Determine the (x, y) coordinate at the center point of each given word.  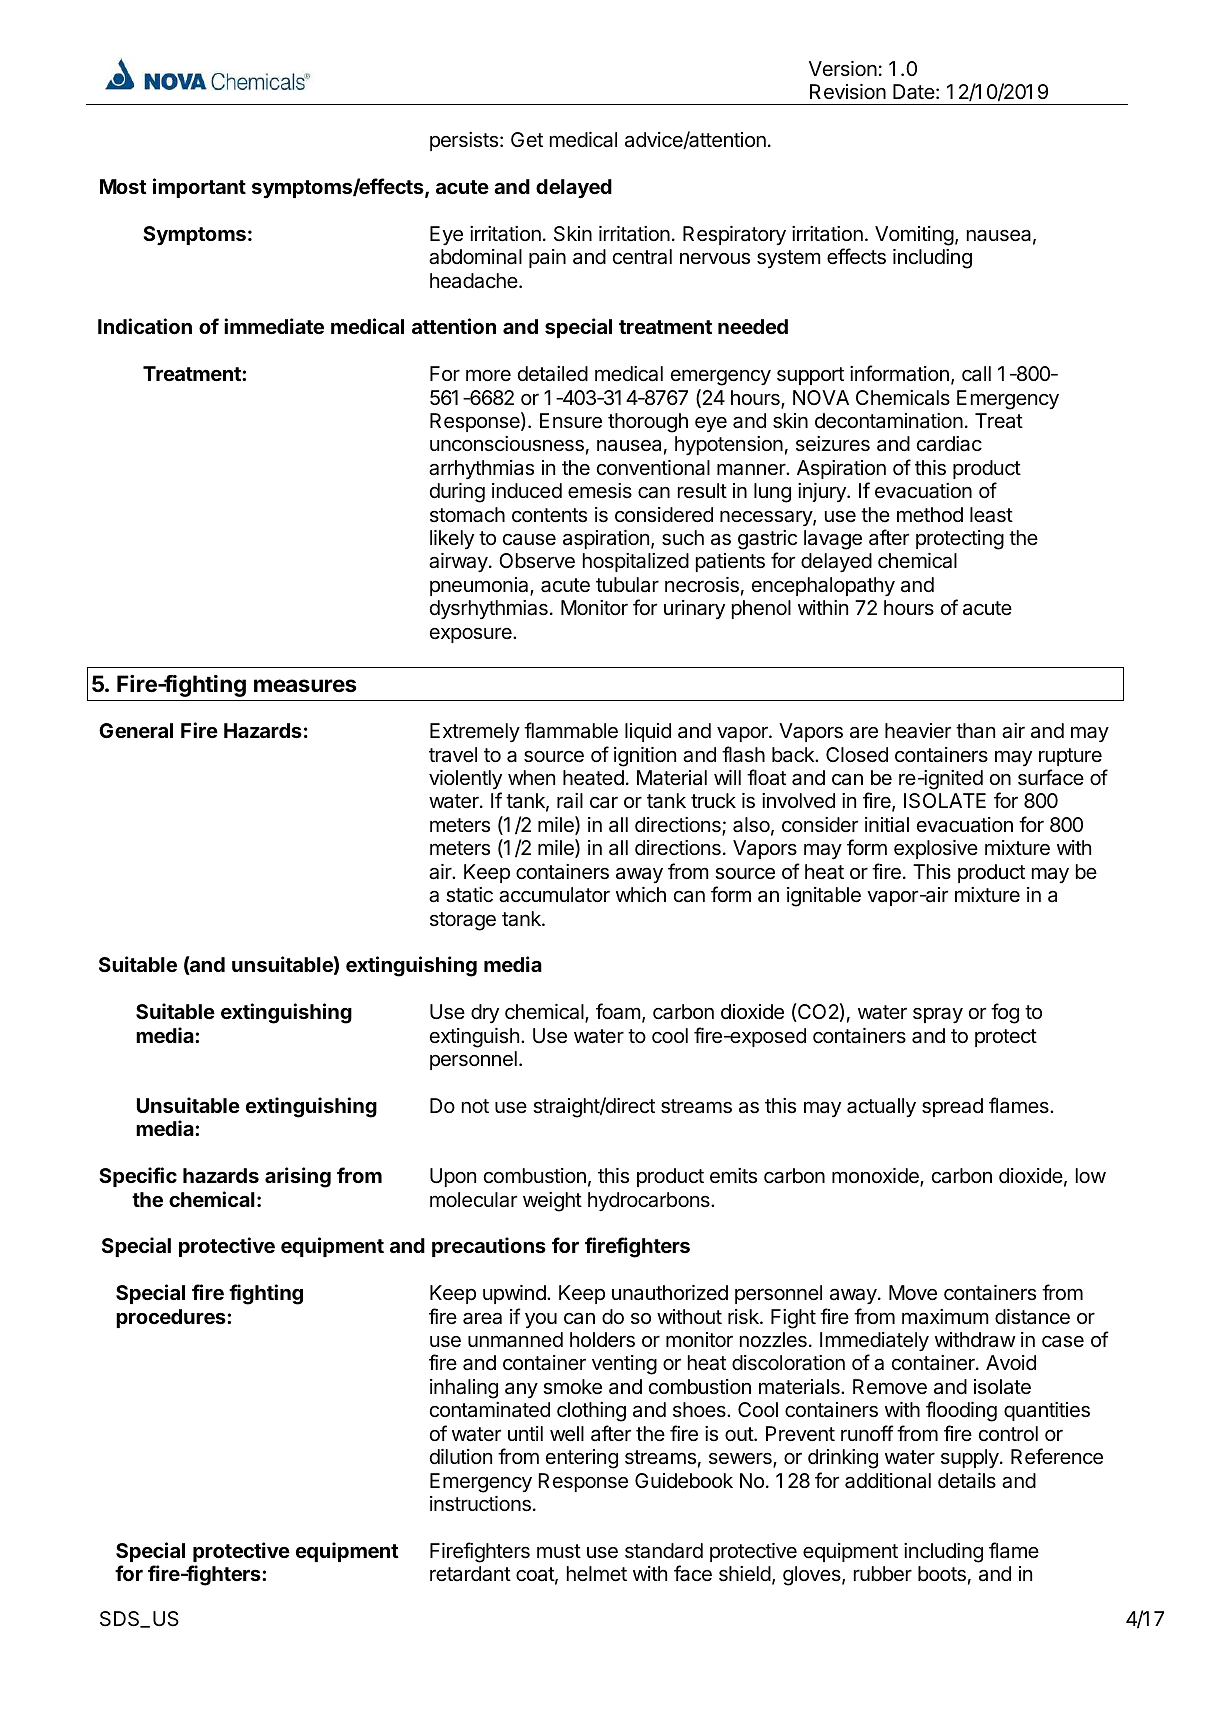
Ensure (571, 421)
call (976, 374)
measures (305, 686)
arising (298, 1177)
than (975, 730)
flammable (571, 730)
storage (463, 921)
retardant (470, 1574)
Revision (848, 92)
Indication (145, 326)
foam (618, 1011)
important (199, 188)
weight (552, 1202)
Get (527, 139)
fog (1005, 1013)
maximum (945, 1317)
